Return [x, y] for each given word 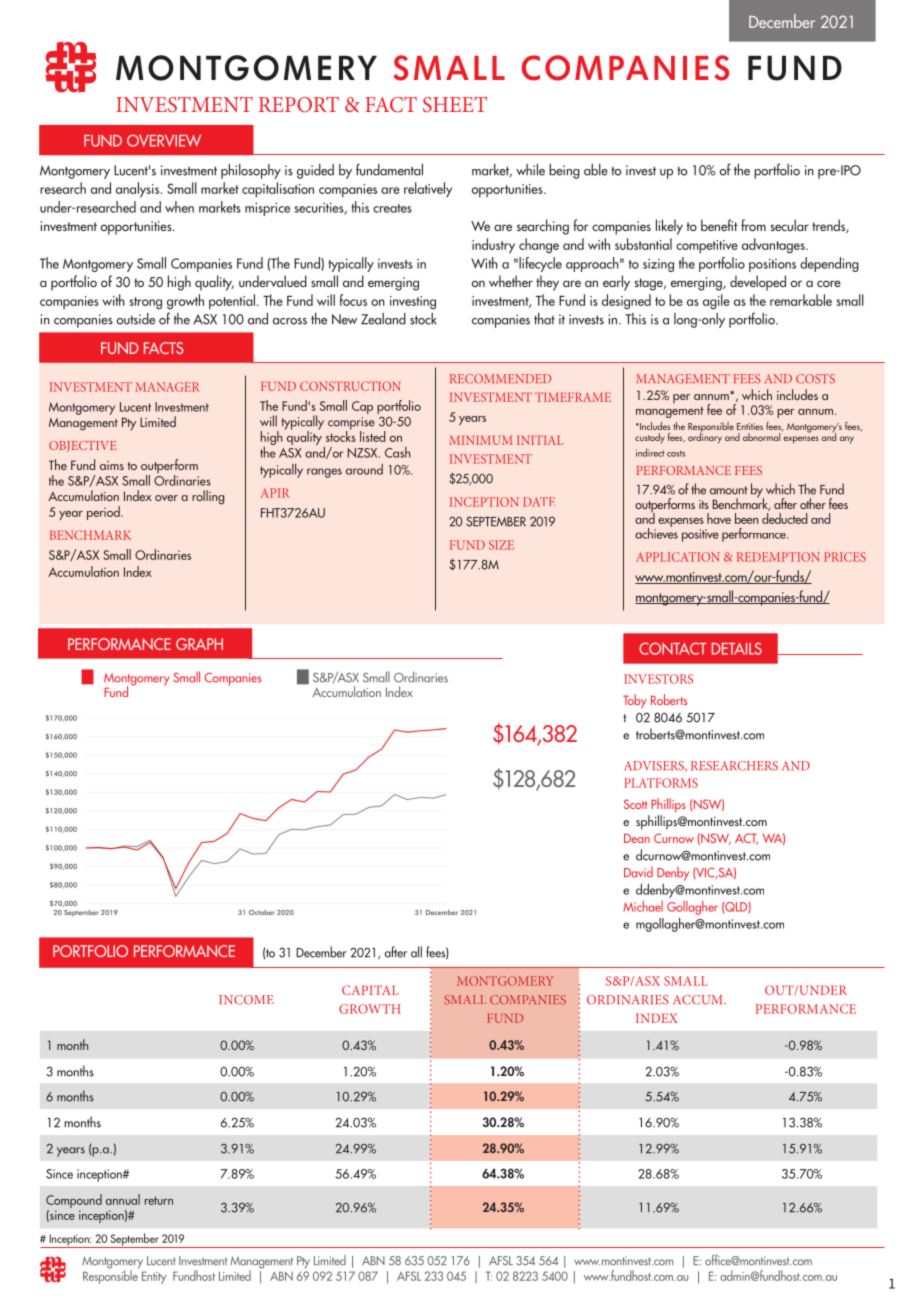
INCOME [246, 1000]
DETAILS [737, 648]
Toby [635, 701]
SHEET [455, 105]
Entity [154, 1277]
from [753, 225]
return [159, 1200]
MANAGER [167, 387]
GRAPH [199, 644]
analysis [139, 190]
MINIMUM [481, 440]
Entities [750, 426]
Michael [643, 906]
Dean [637, 838]
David [638, 872]
